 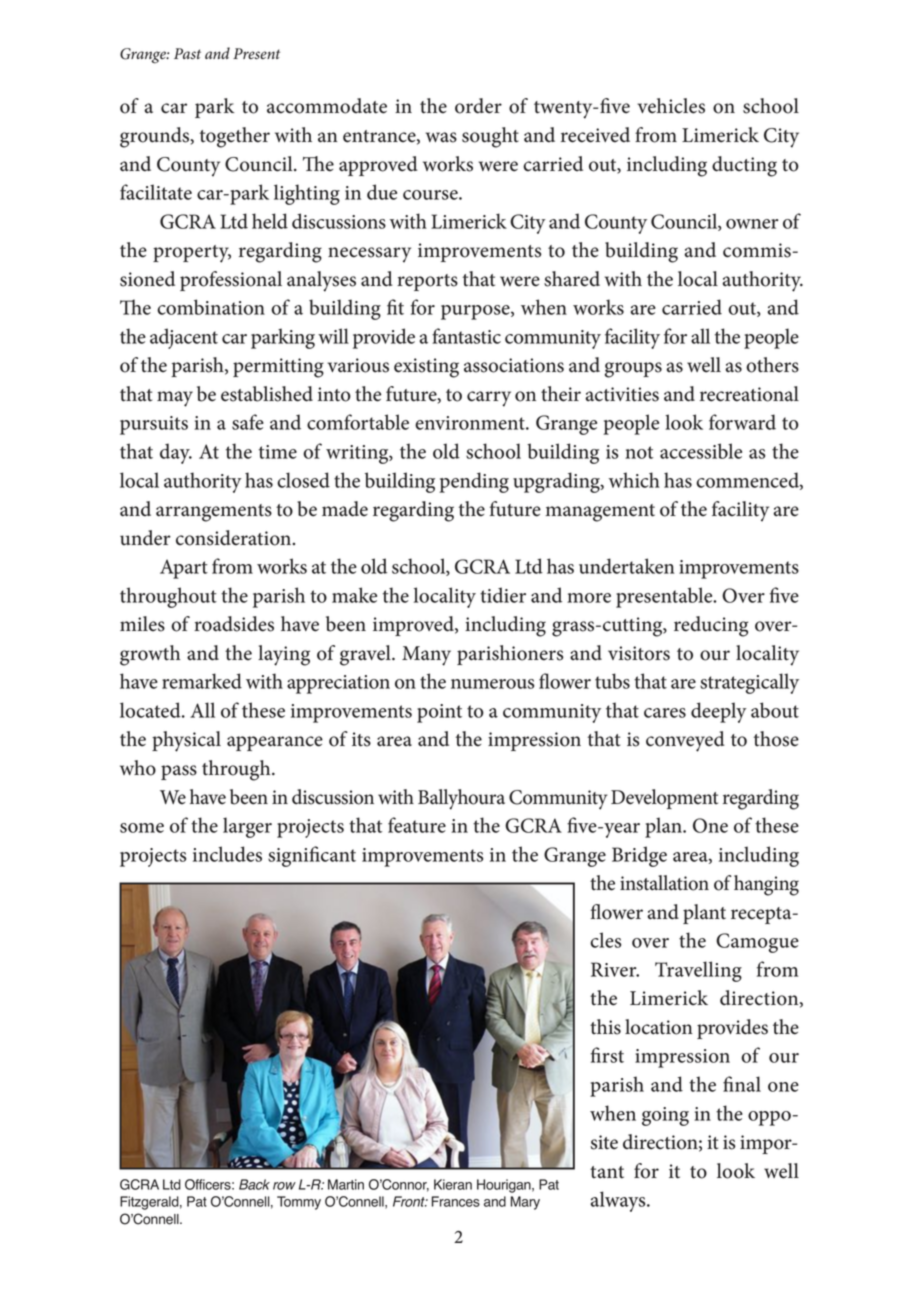 I want to click on Kieran, so click(x=453, y=1184).
